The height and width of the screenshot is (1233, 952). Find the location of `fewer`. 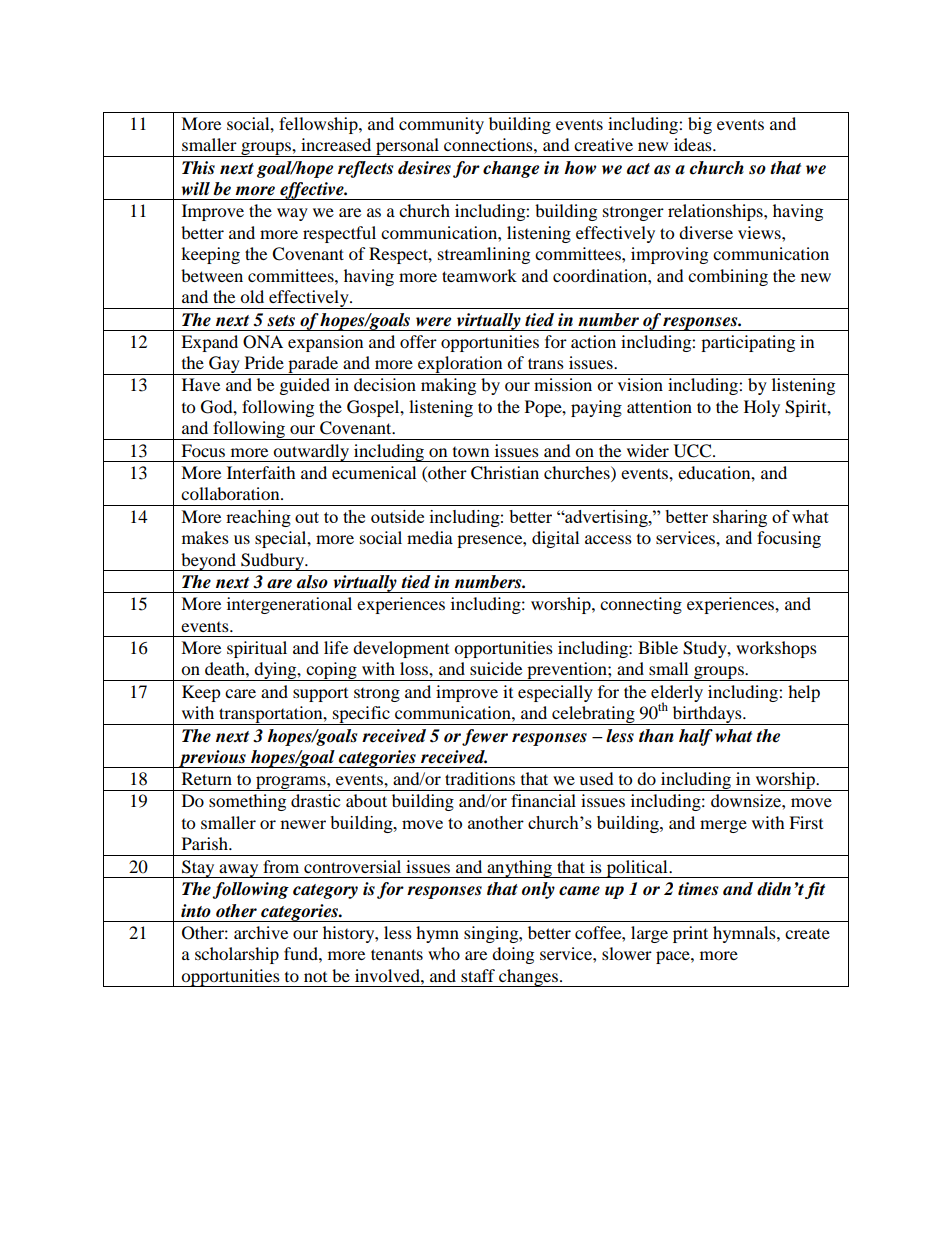

fewer is located at coordinates (485, 737).
